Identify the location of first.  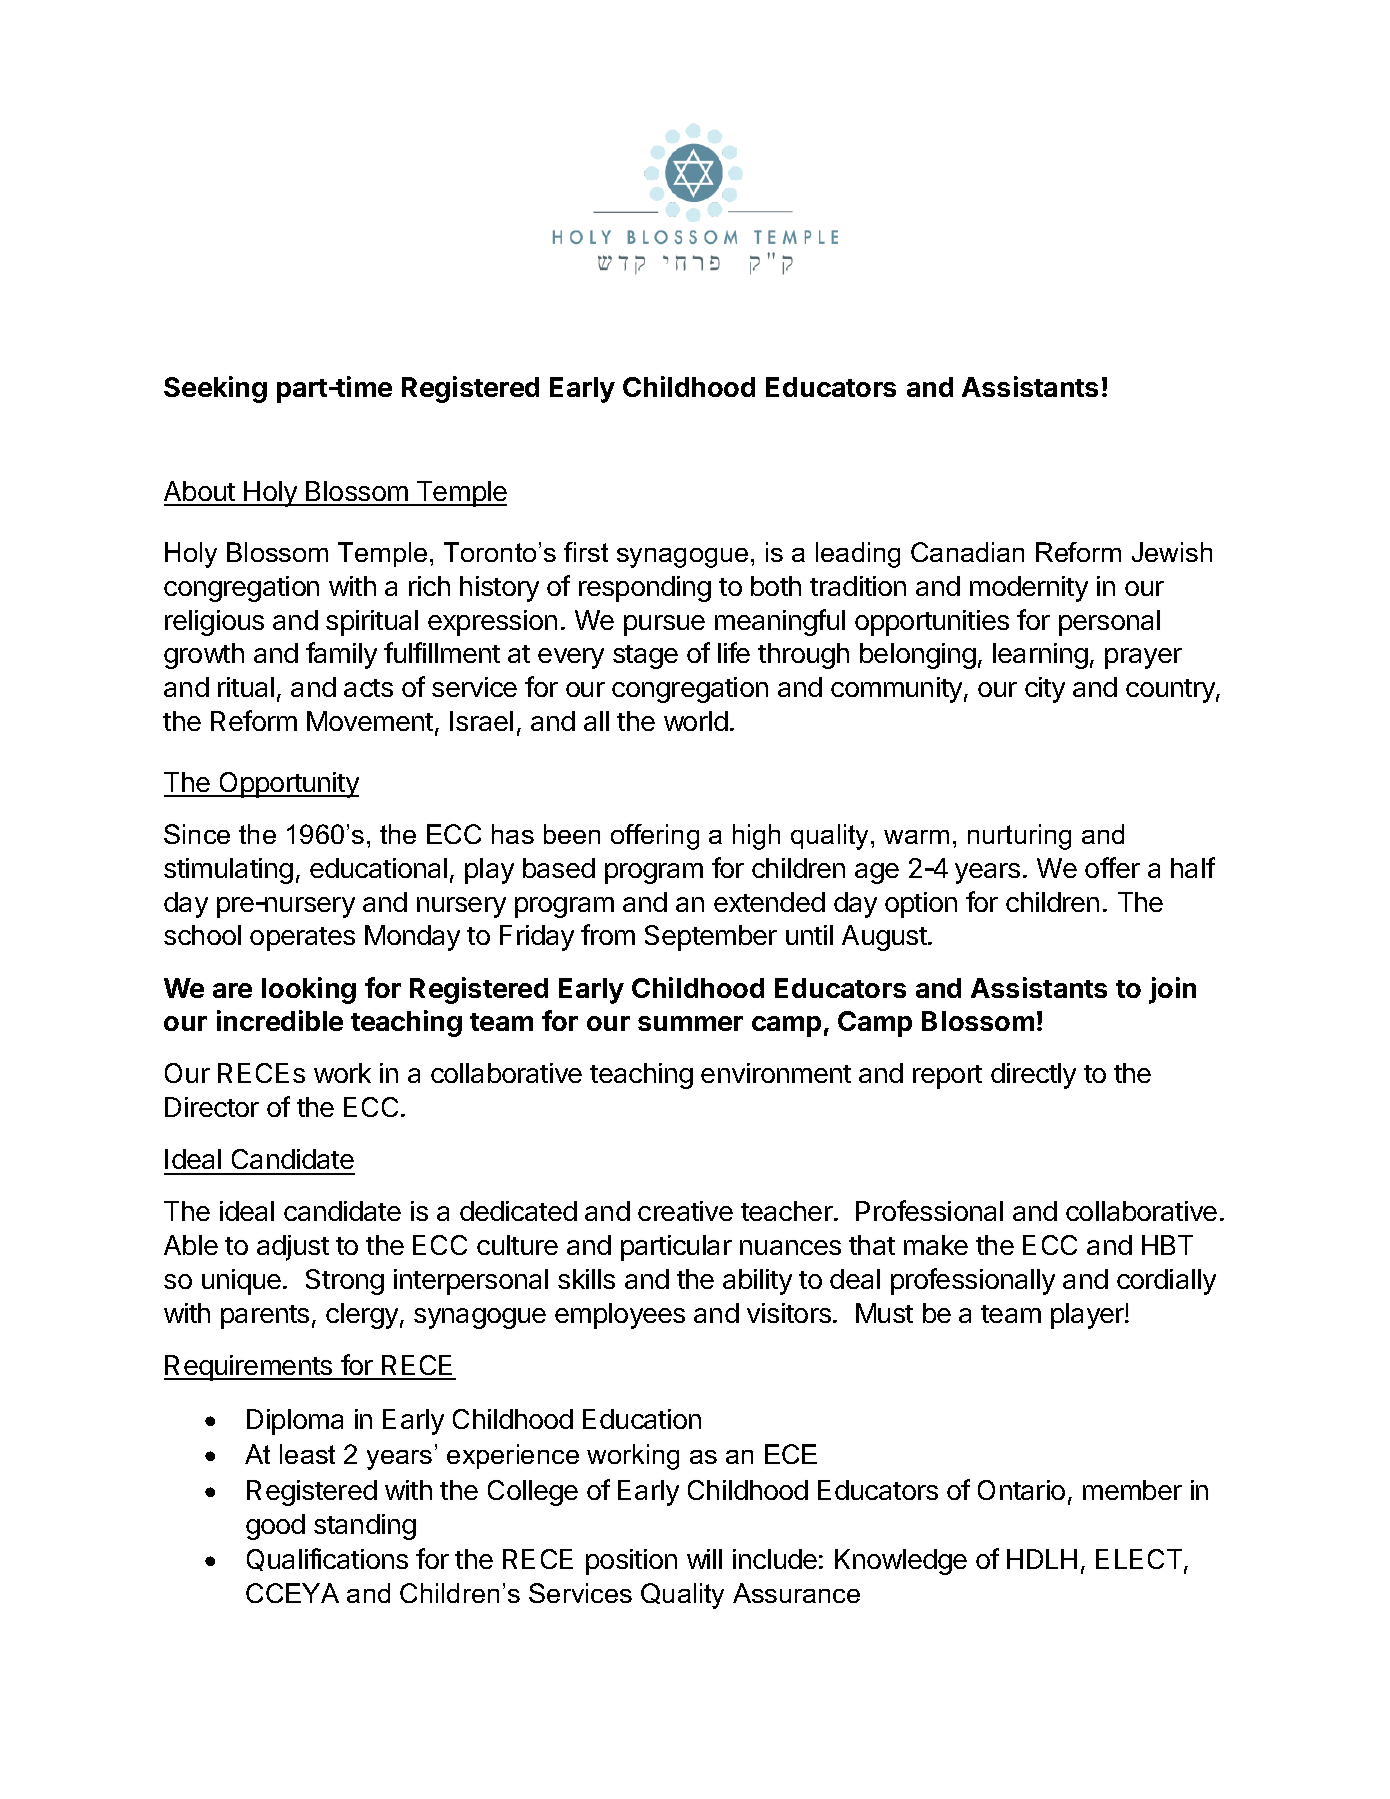
(586, 552).
